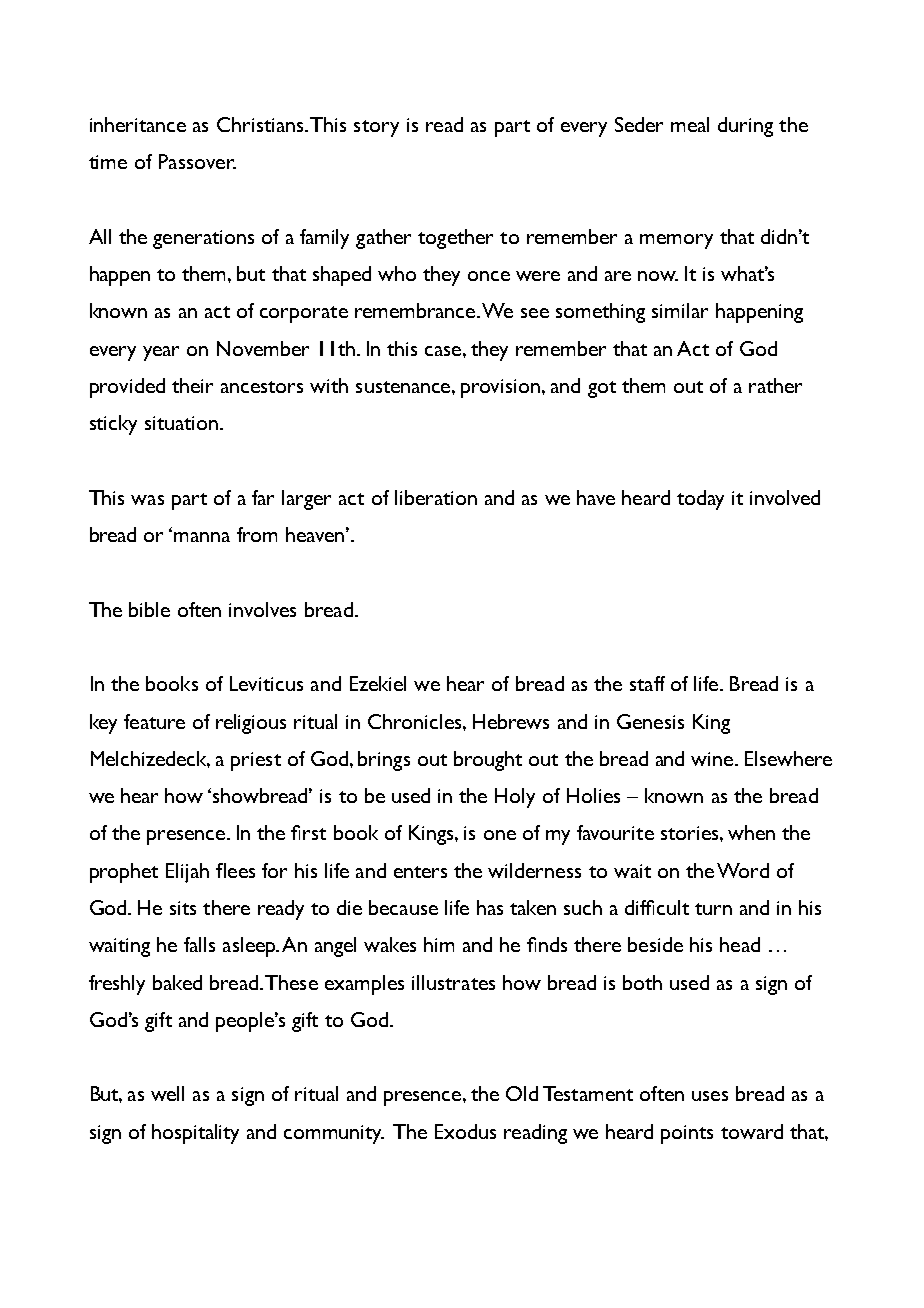 This image has height=1308, width=924. Describe the element at coordinates (183, 908) in the image. I see `sits` at that location.
